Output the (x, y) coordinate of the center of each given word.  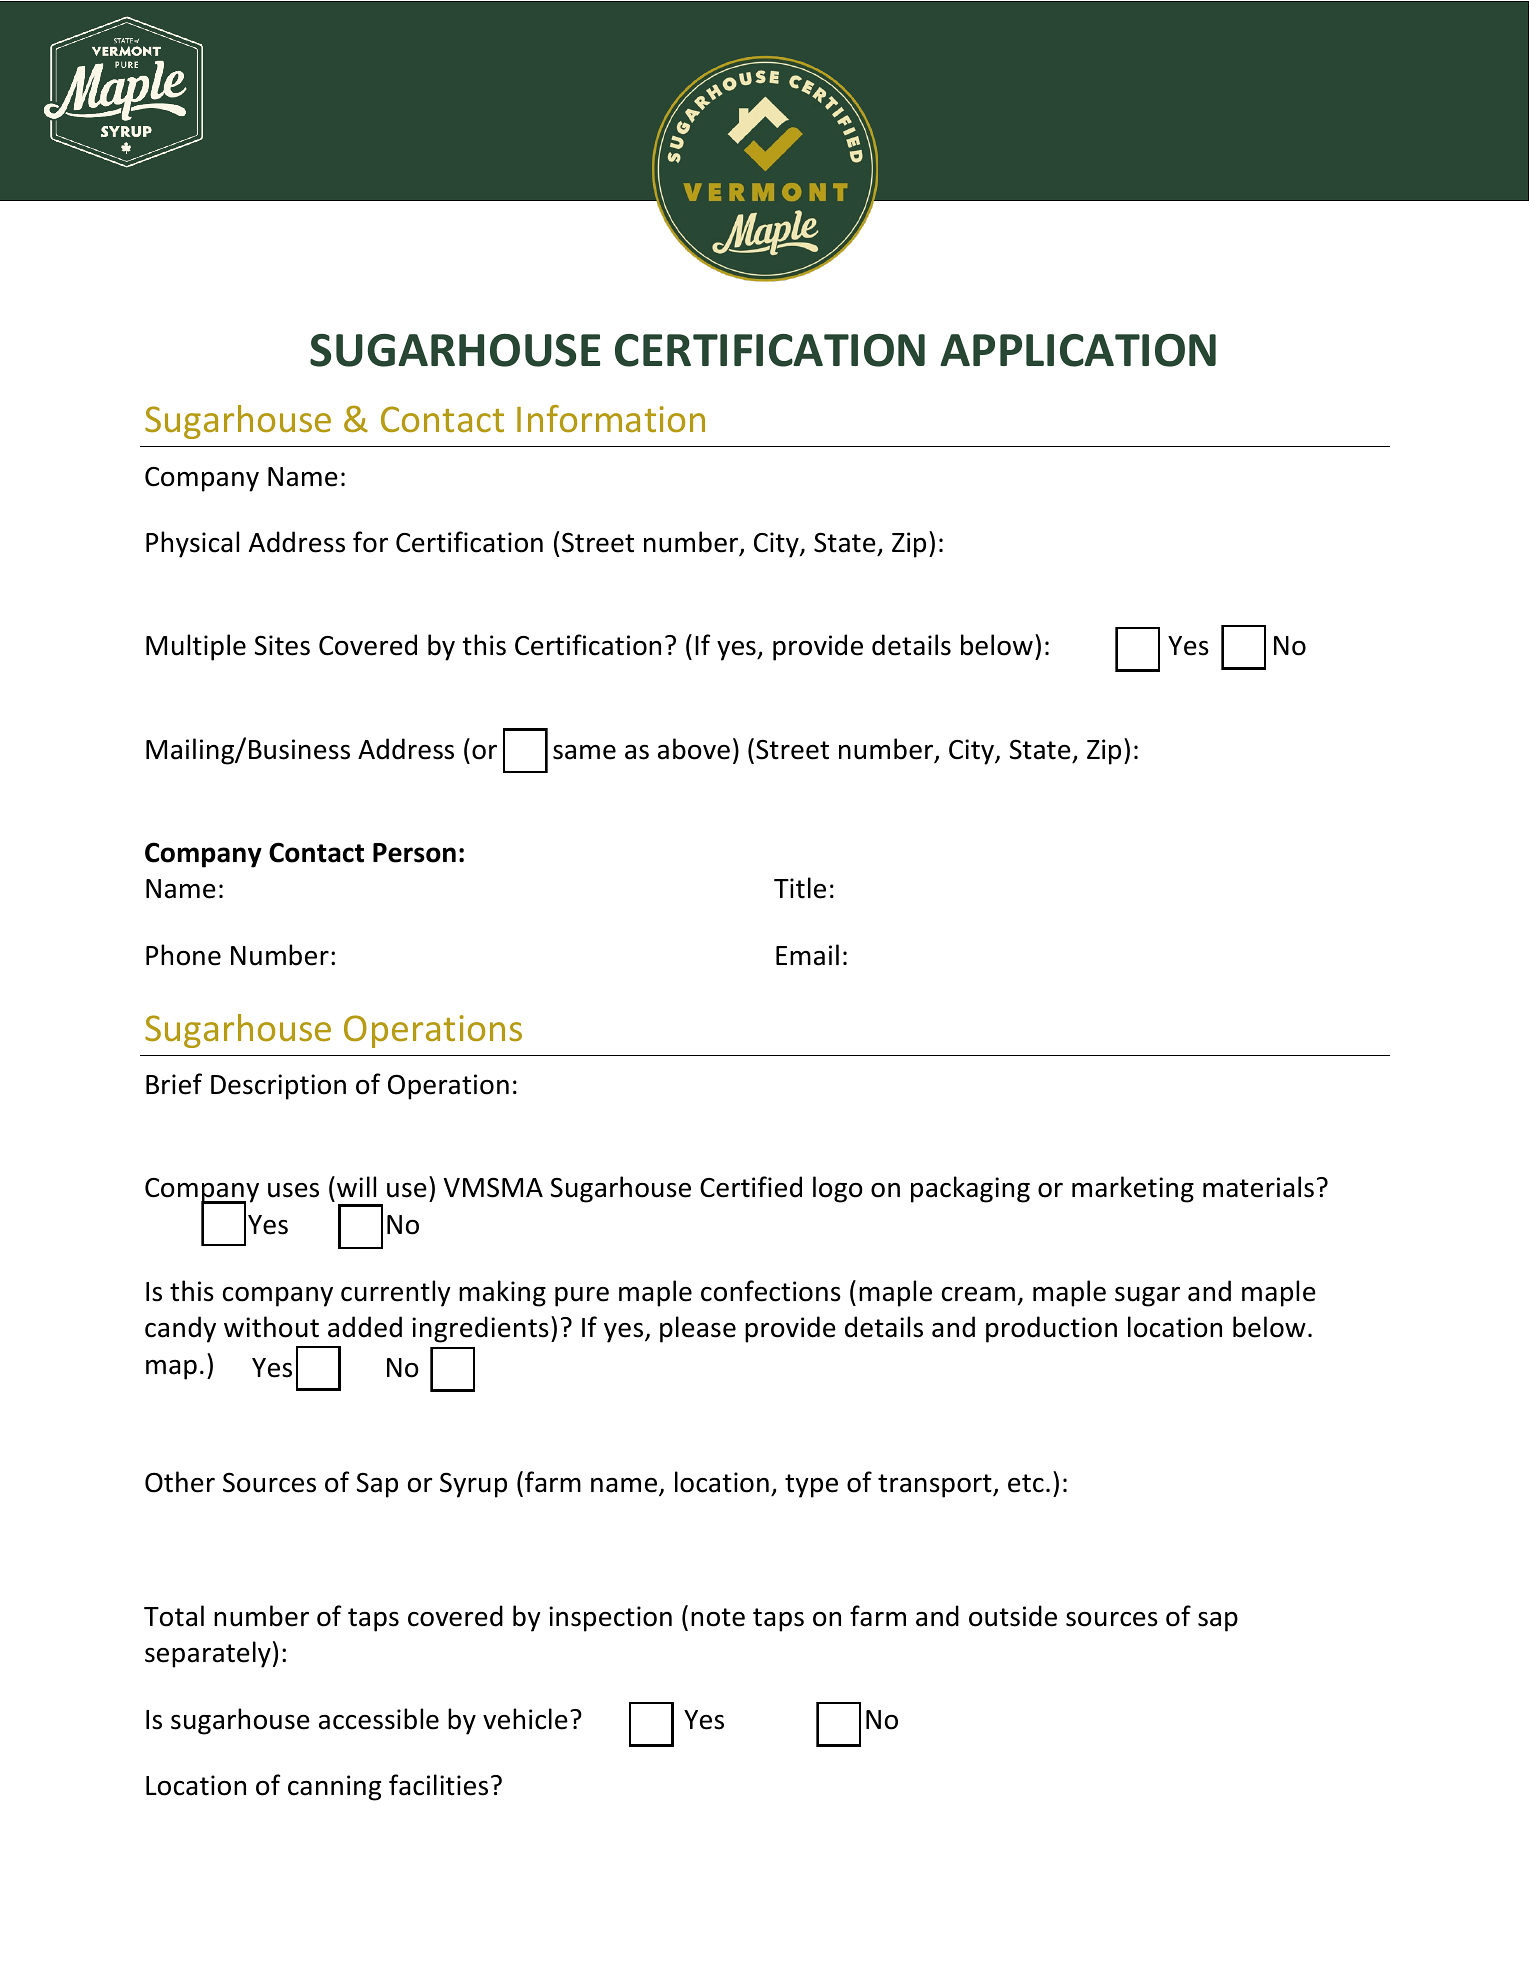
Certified (751, 1187)
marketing (1133, 1189)
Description (278, 1087)
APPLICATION (1078, 350)
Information (611, 418)
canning (334, 1788)
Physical (192, 544)
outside (1013, 1616)
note (718, 1617)
